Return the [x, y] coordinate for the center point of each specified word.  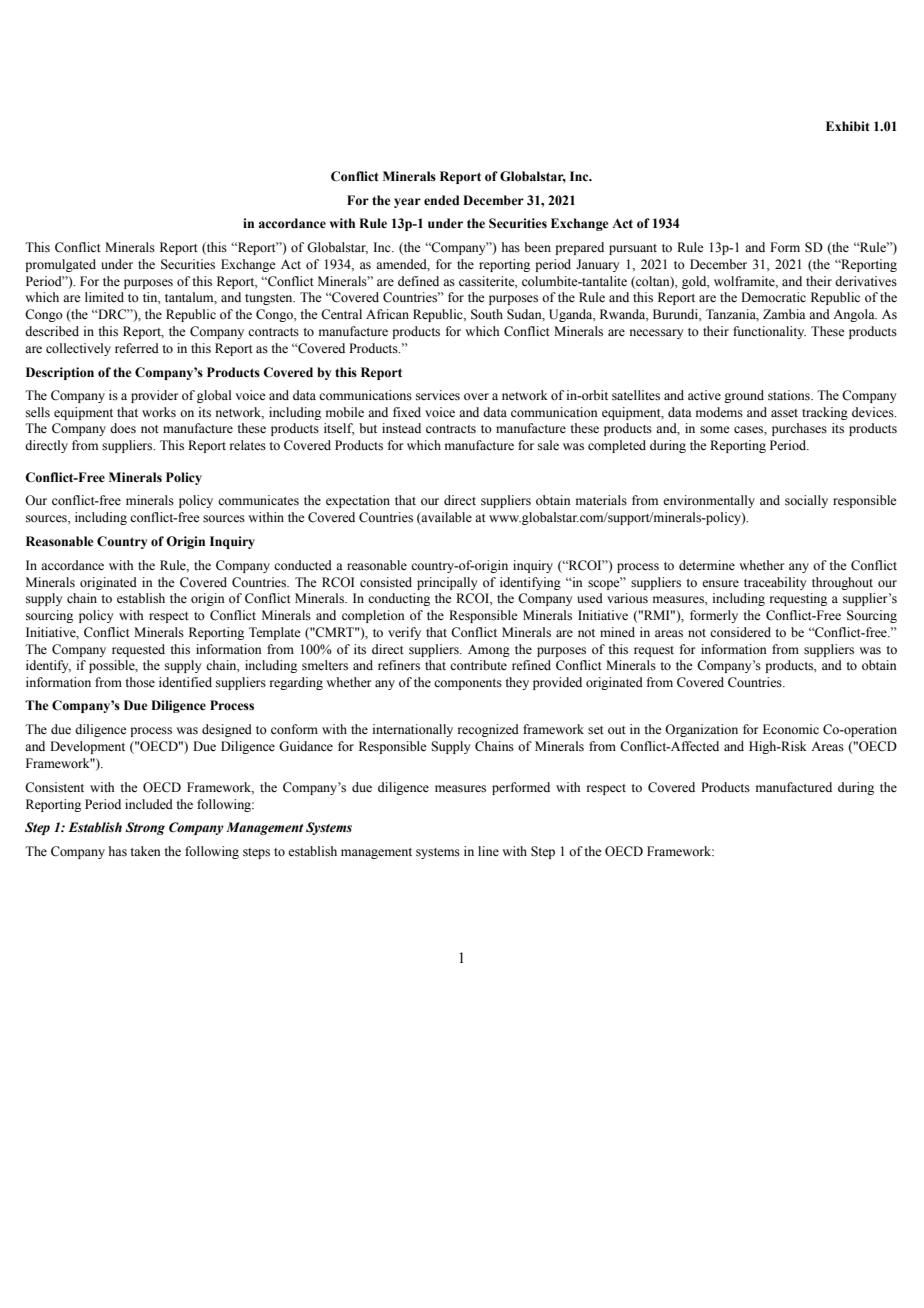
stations [790, 395]
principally [447, 583]
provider [154, 396]
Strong [145, 828]
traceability [775, 583]
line [488, 851]
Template [275, 633]
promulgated [60, 265]
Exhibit [848, 126]
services [438, 395]
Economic [791, 729]
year [407, 203]
